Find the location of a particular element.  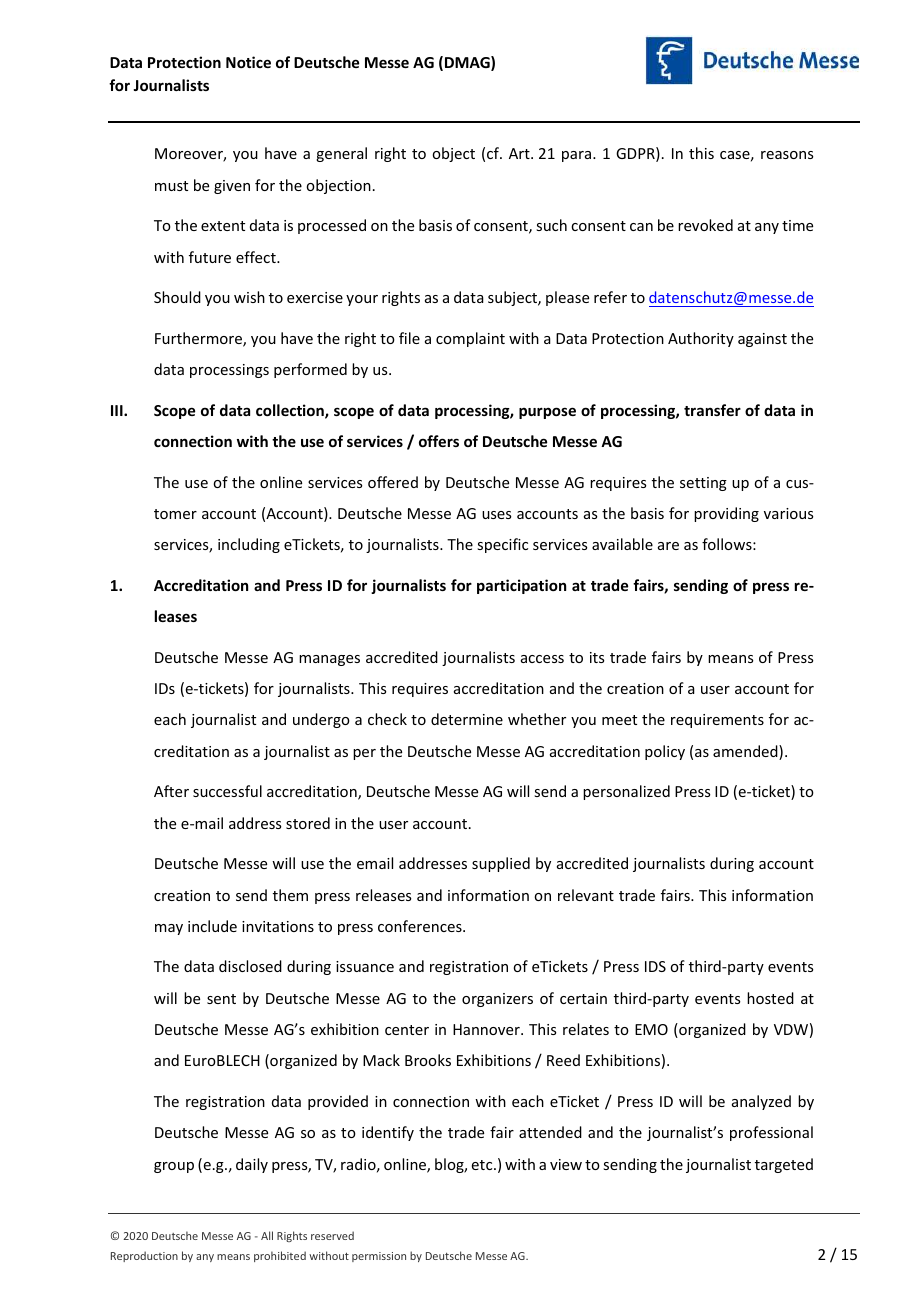

organizers is located at coordinates (497, 1000).
